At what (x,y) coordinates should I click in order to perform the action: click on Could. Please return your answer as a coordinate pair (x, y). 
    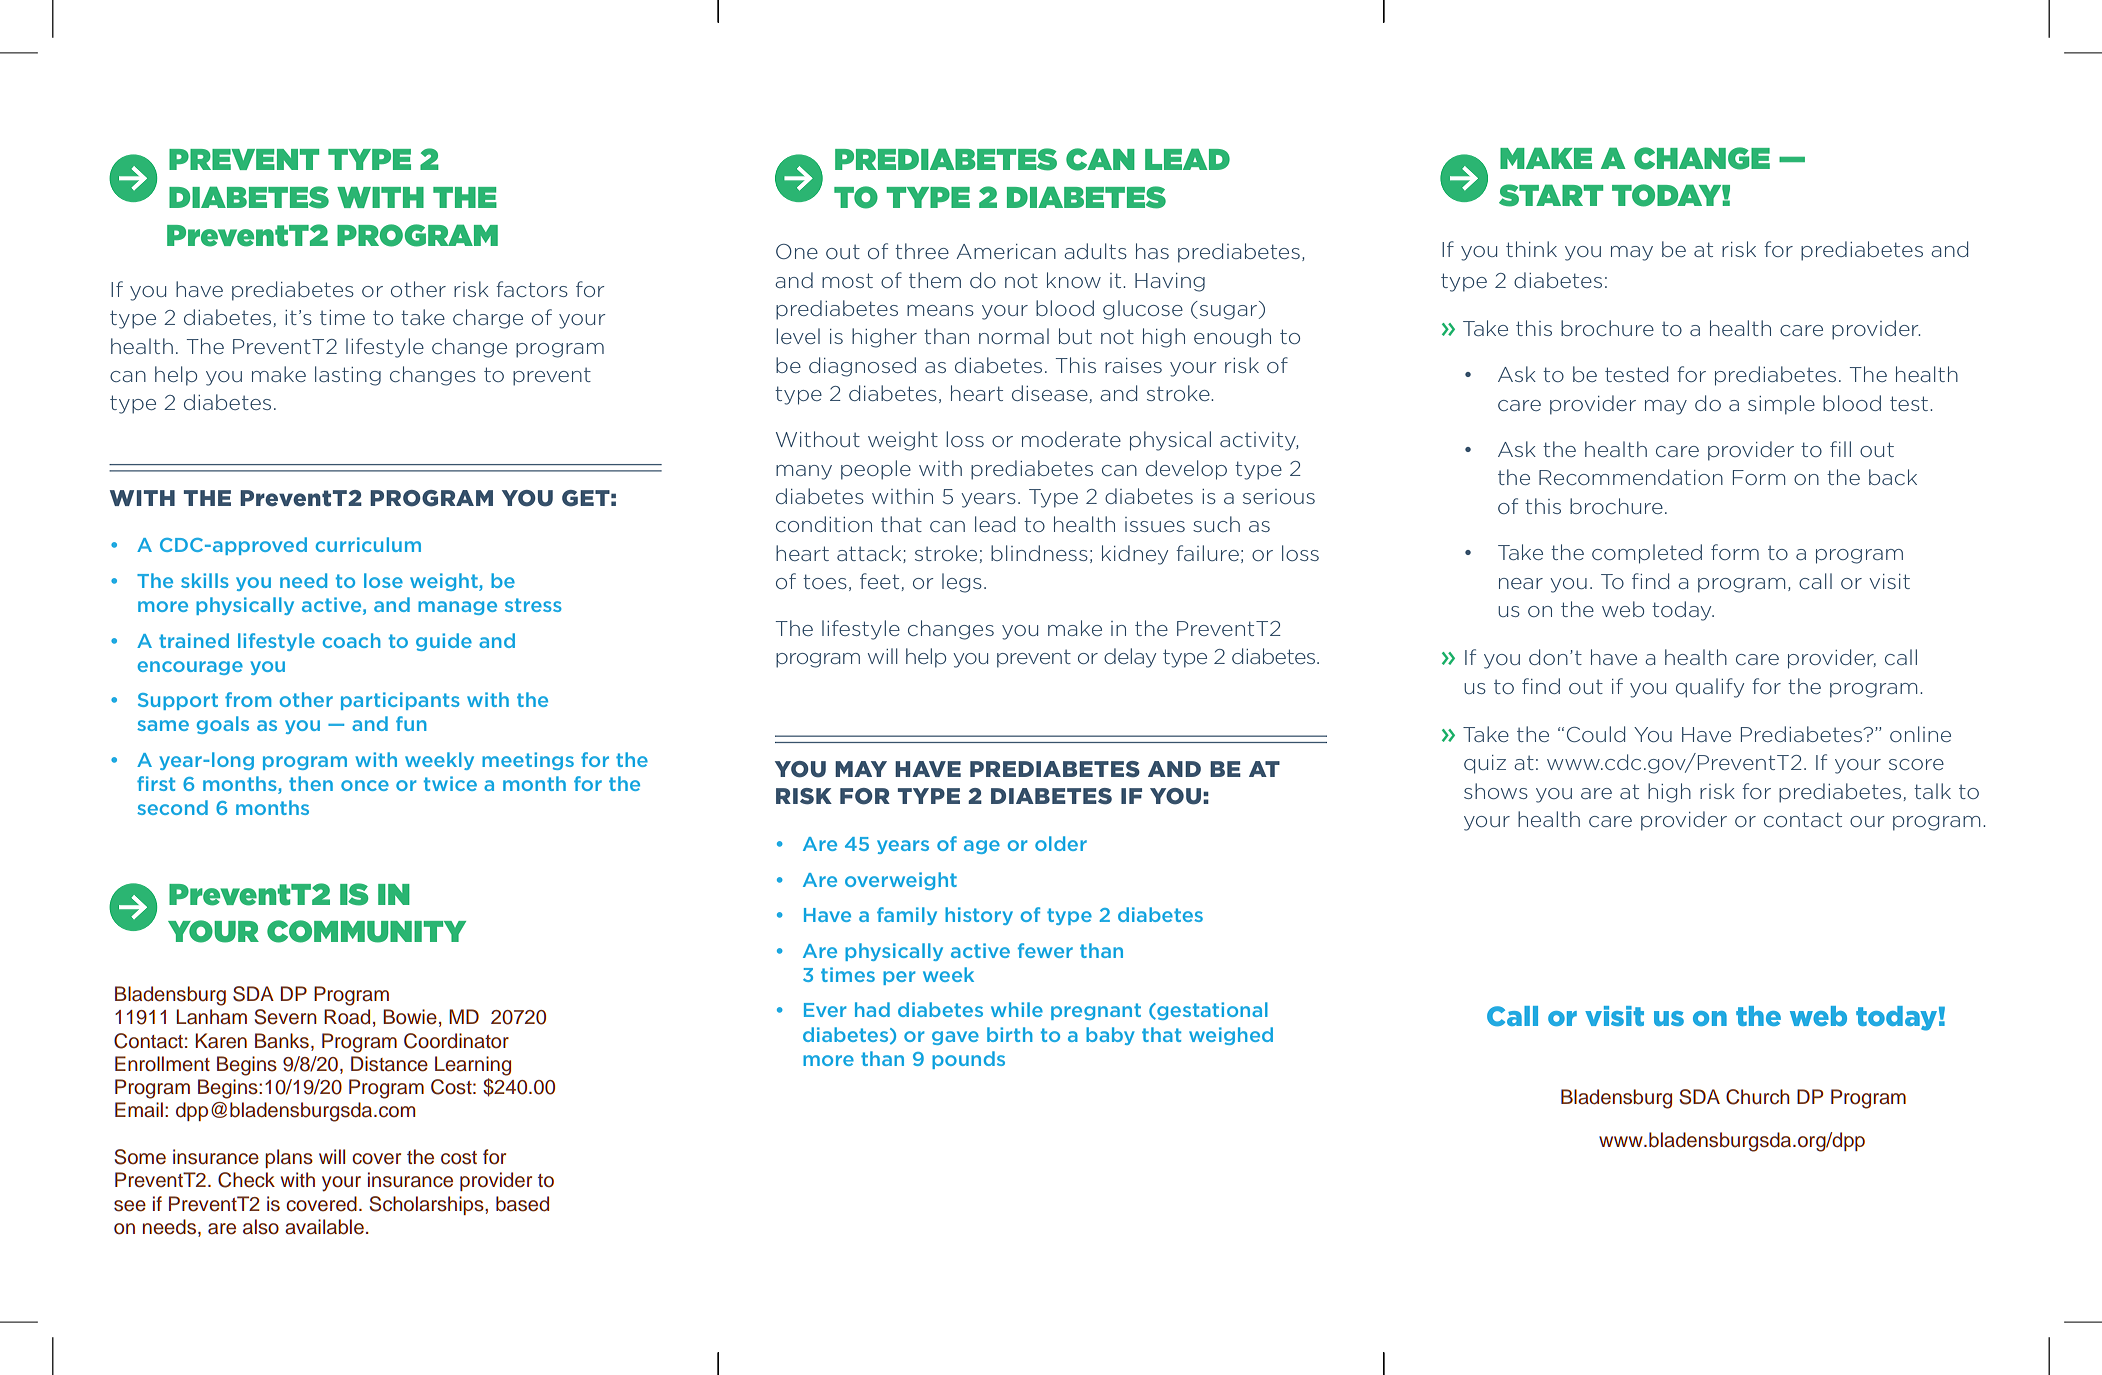
    Looking at the image, I should click on (1596, 734).
